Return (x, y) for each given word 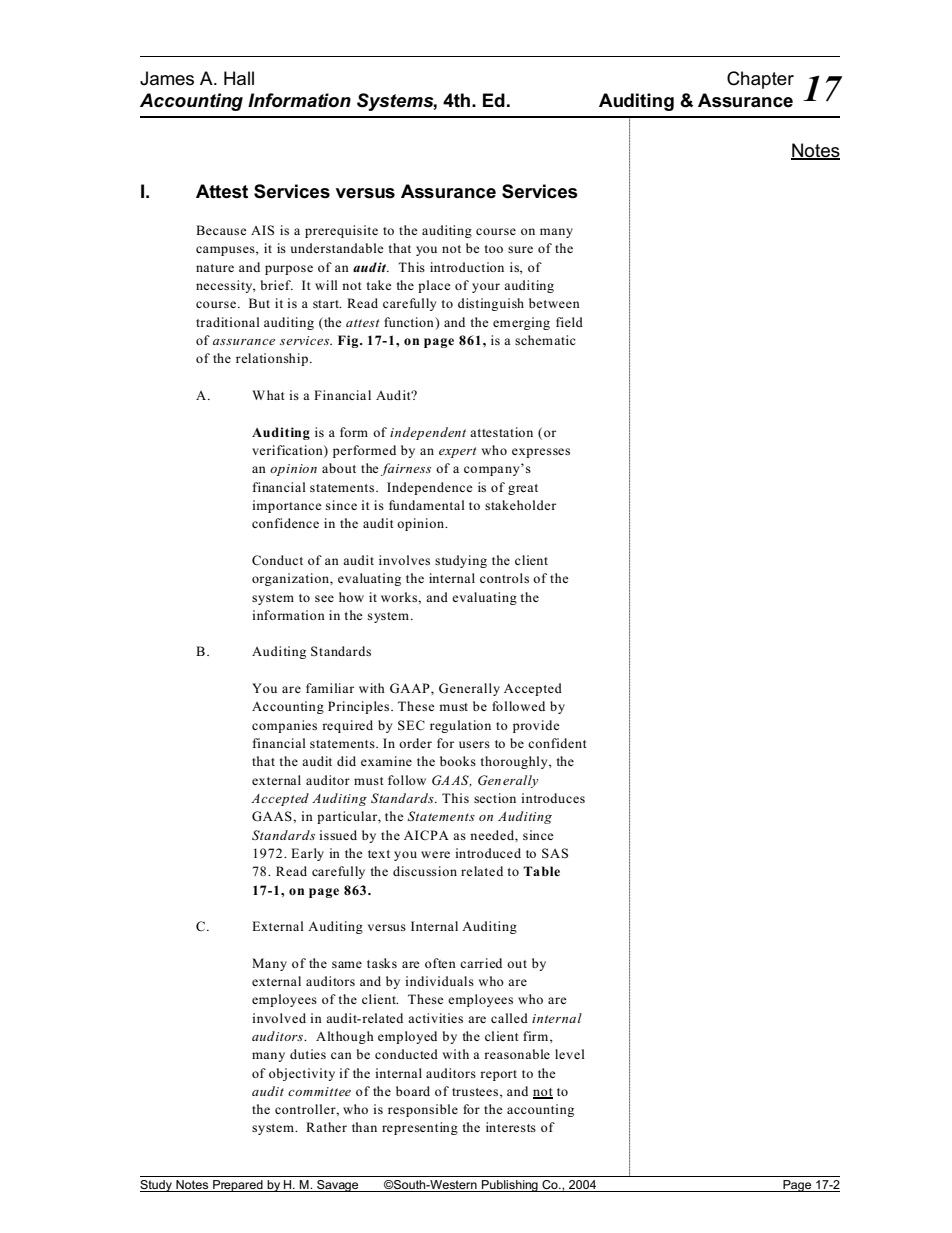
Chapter (760, 80)
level (570, 1054)
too (494, 249)
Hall (239, 78)
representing (420, 1128)
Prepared (238, 1186)
